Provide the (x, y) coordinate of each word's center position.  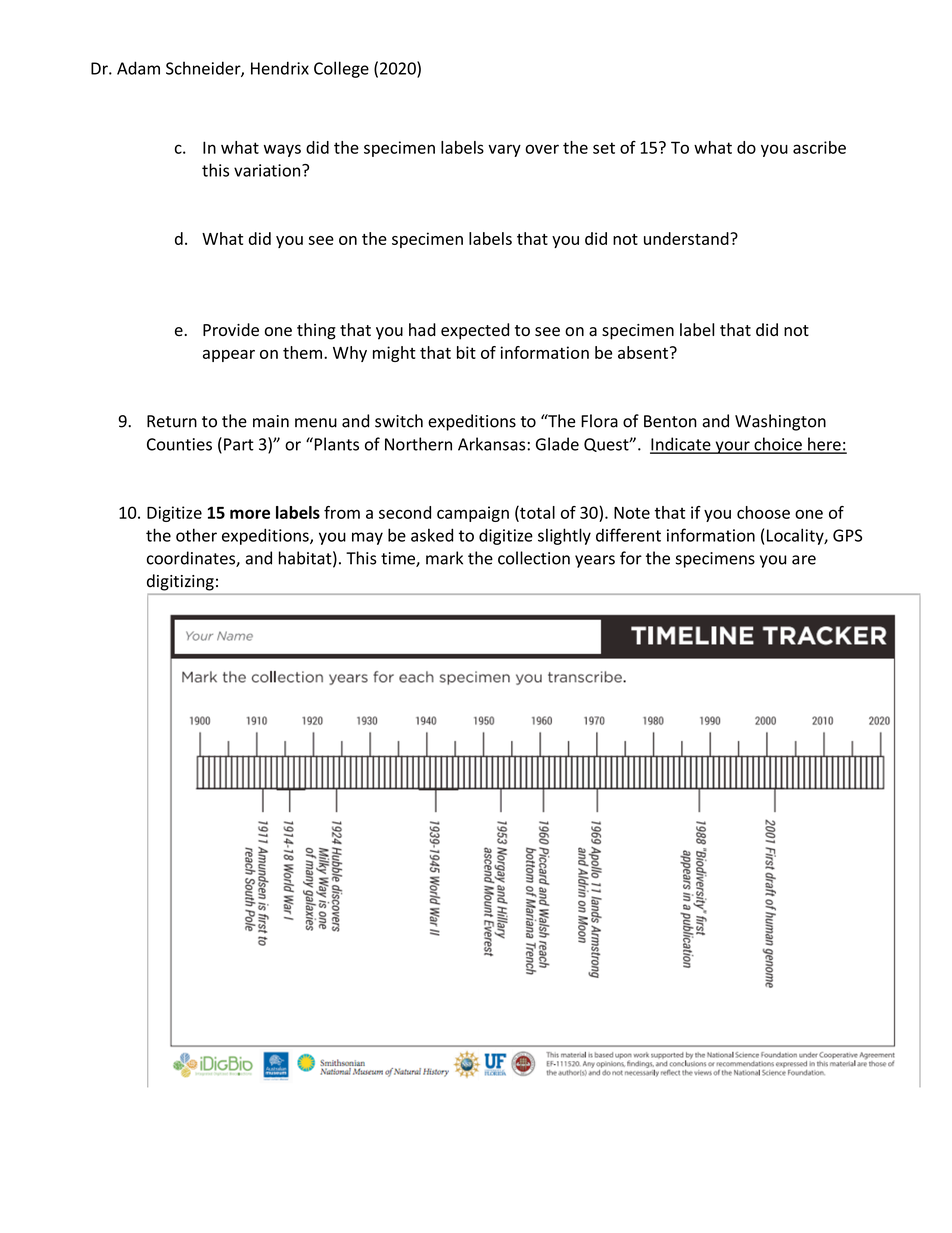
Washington (780, 422)
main (271, 421)
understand (687, 238)
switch (399, 421)
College (341, 69)
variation (268, 170)
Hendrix (280, 68)
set (604, 148)
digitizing (180, 582)
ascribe (819, 147)
